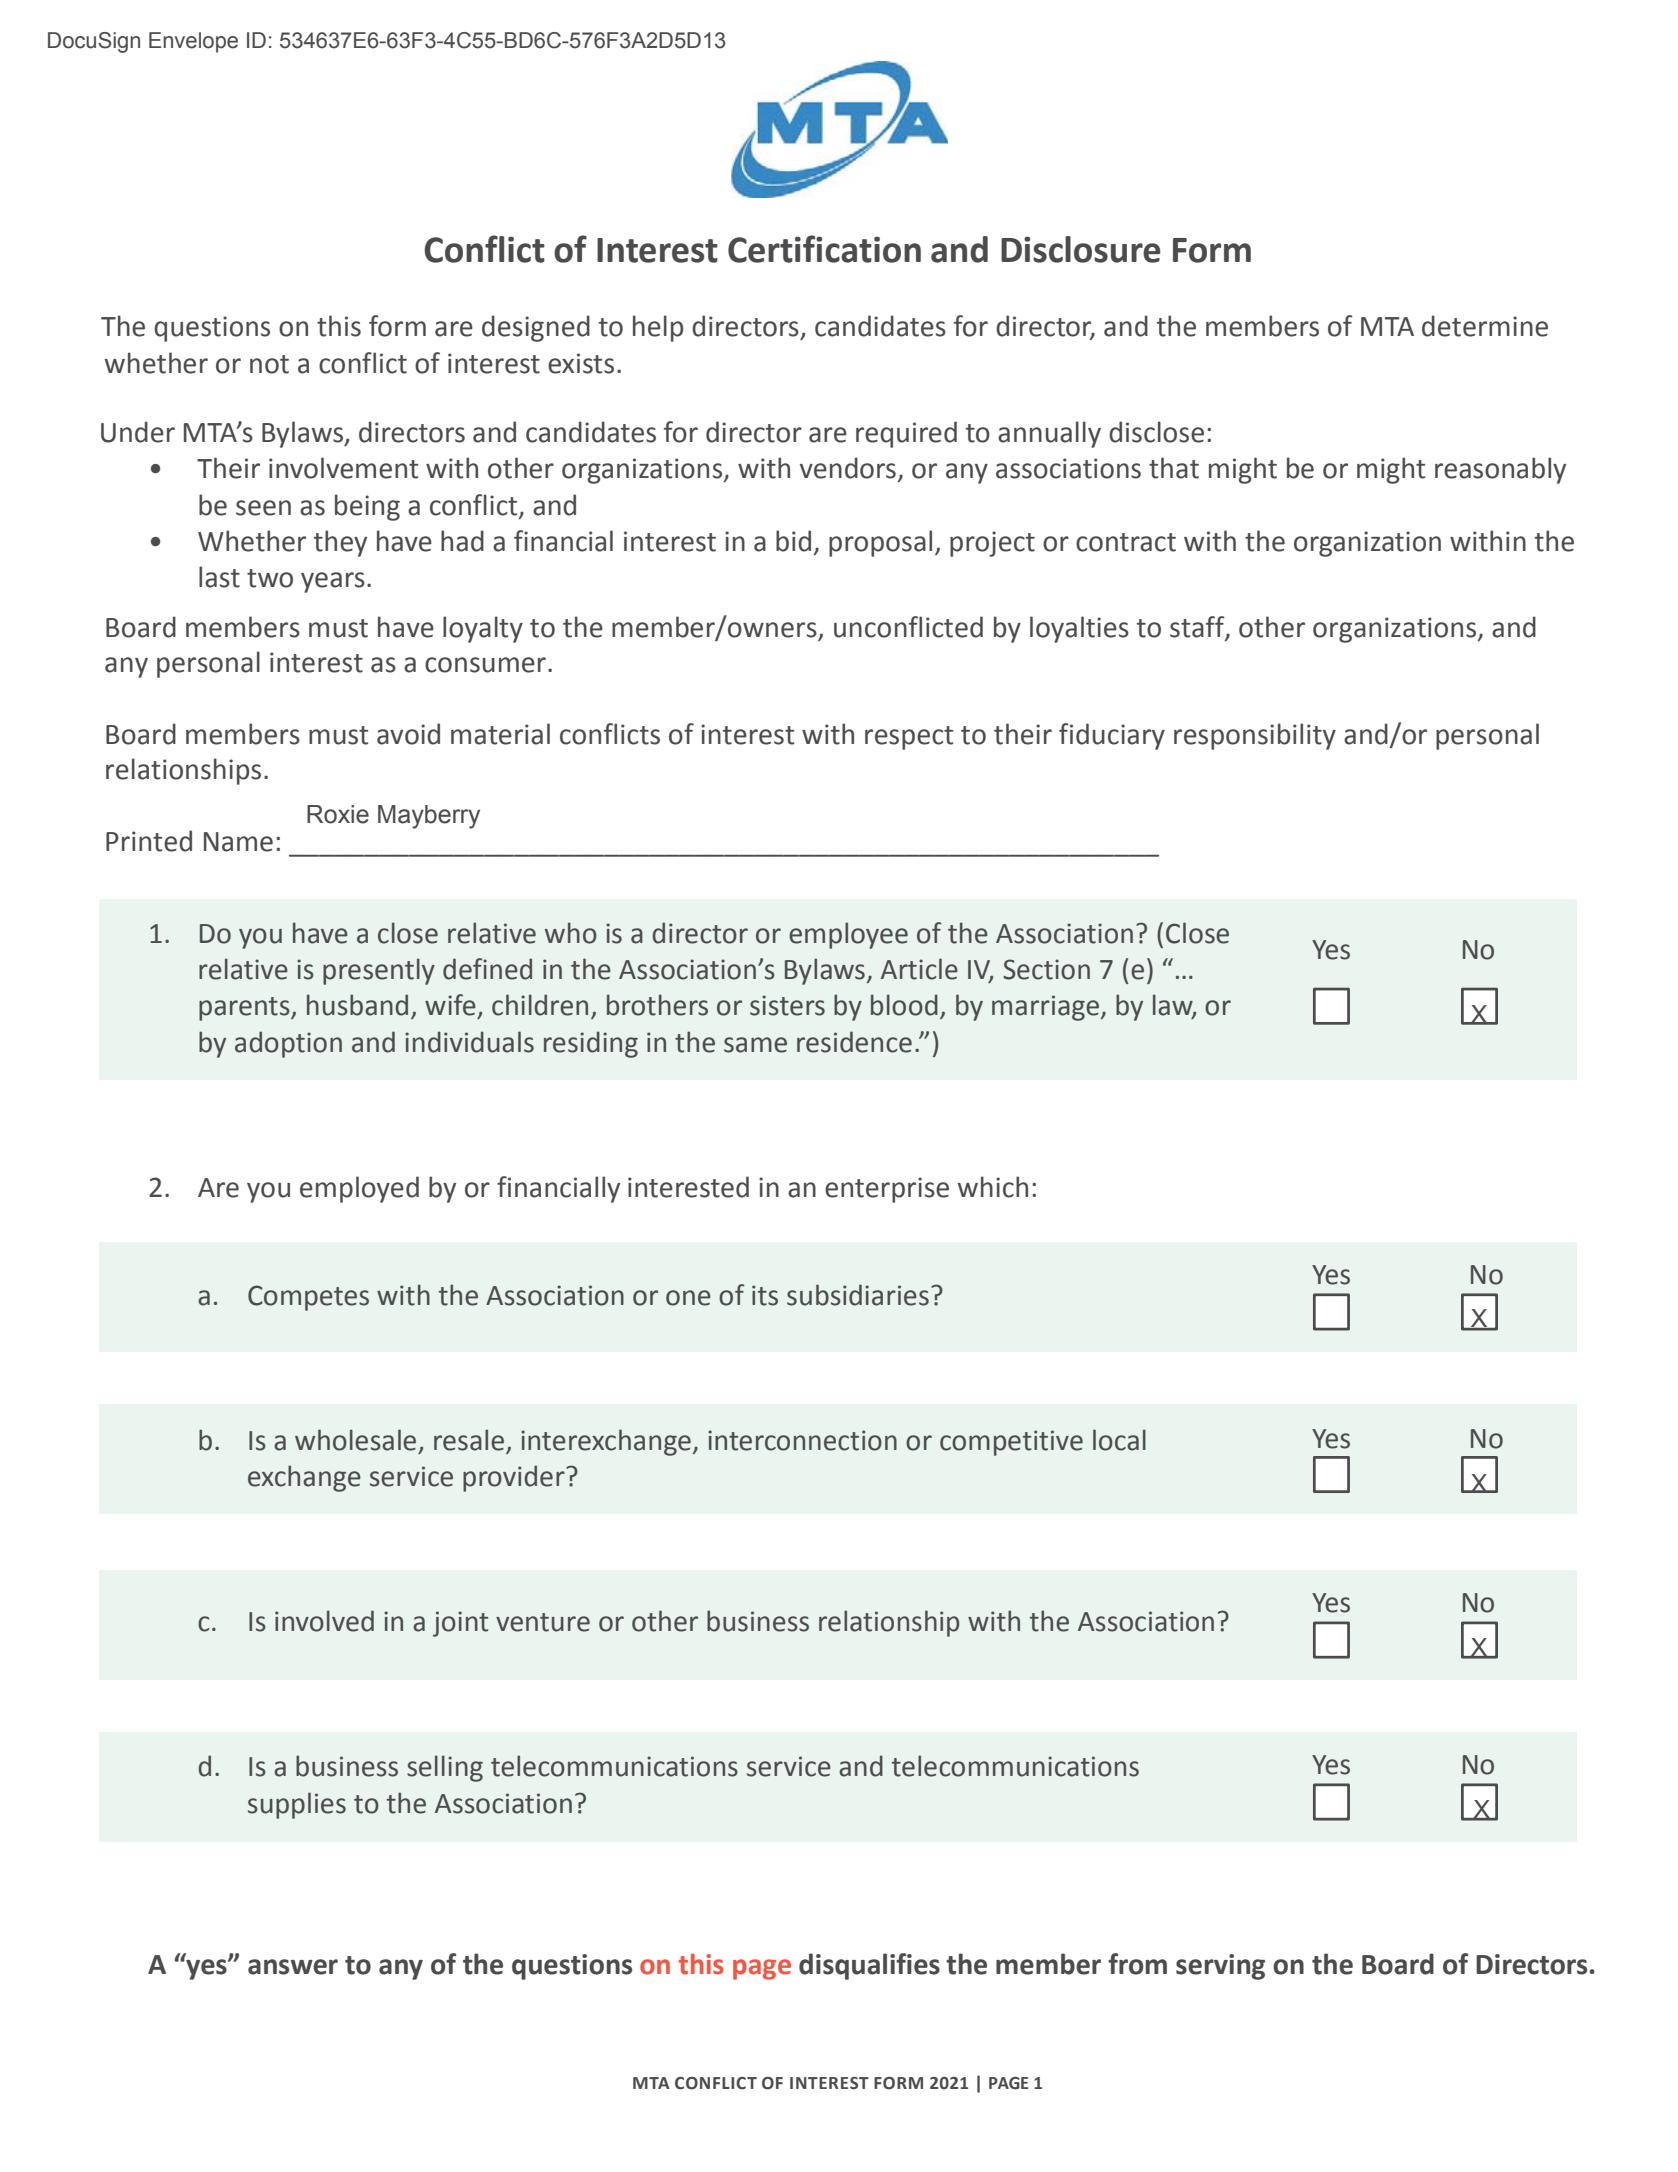  I want to click on answer, so click(293, 1967).
